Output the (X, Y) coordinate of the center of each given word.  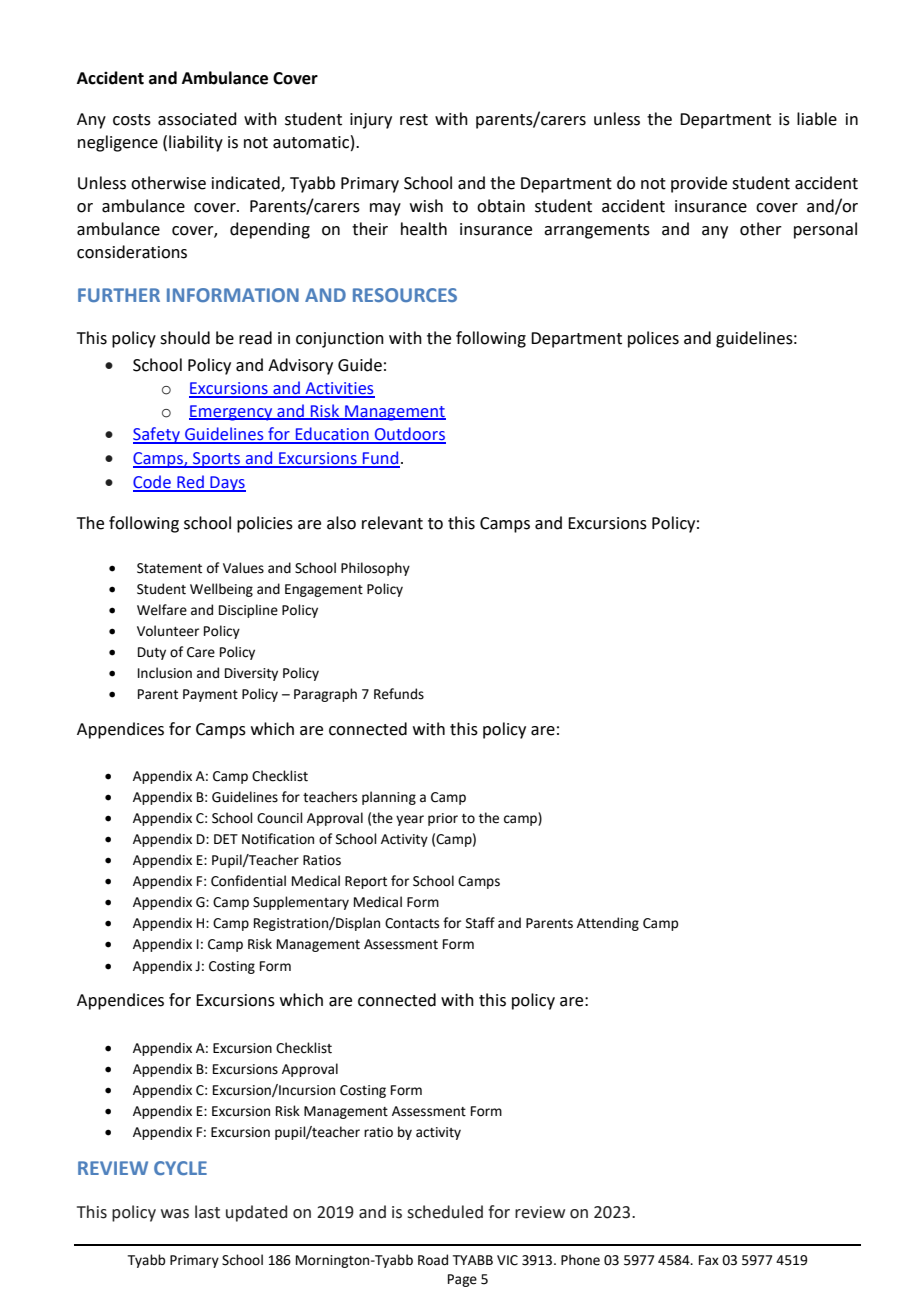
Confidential (248, 881)
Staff (480, 923)
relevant (392, 523)
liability (196, 143)
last (207, 1212)
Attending (608, 924)
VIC (507, 1260)
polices (653, 339)
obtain (501, 206)
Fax (709, 1260)
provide (699, 184)
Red (190, 483)
